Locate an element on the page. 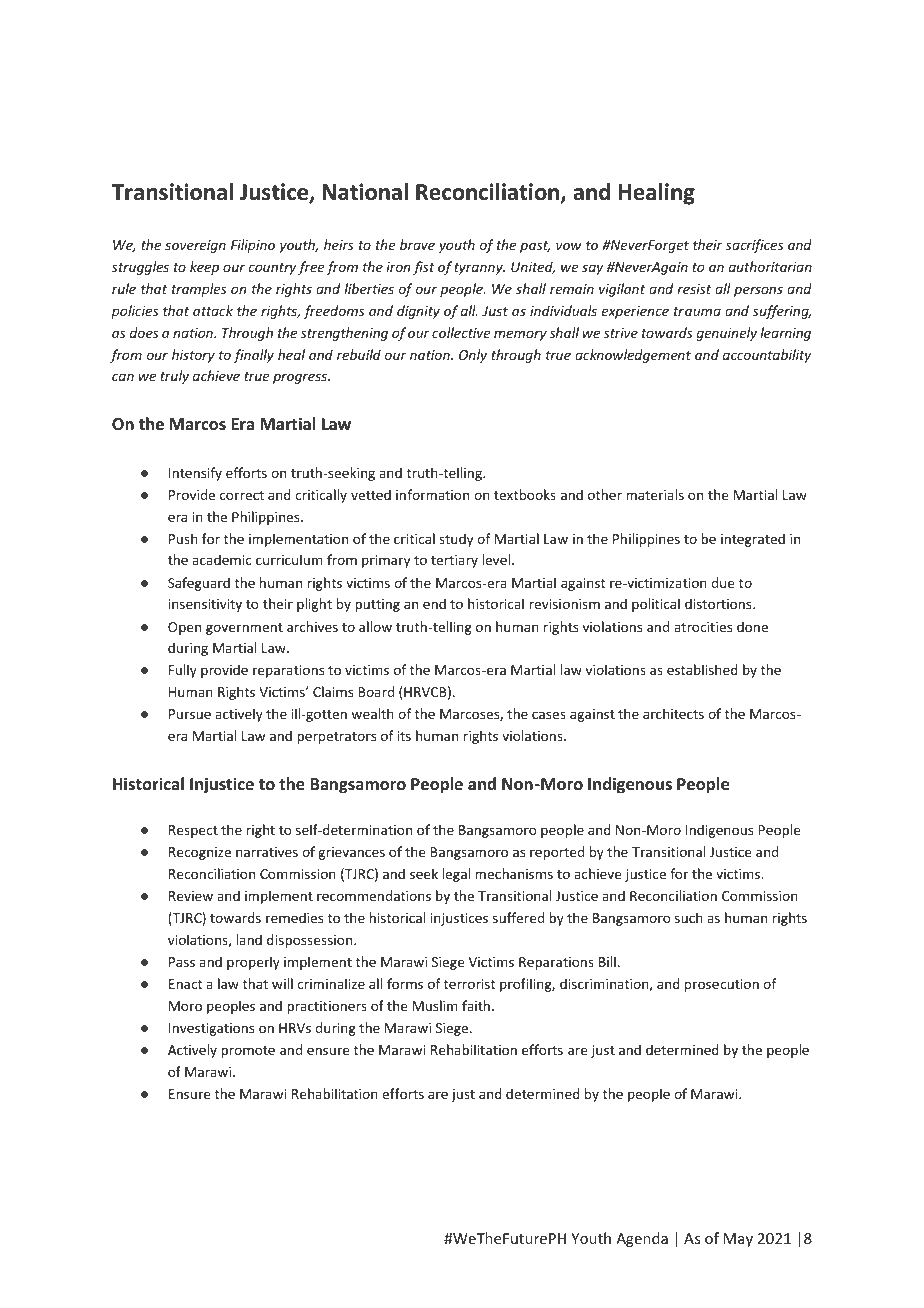  promote is located at coordinates (248, 1052).
